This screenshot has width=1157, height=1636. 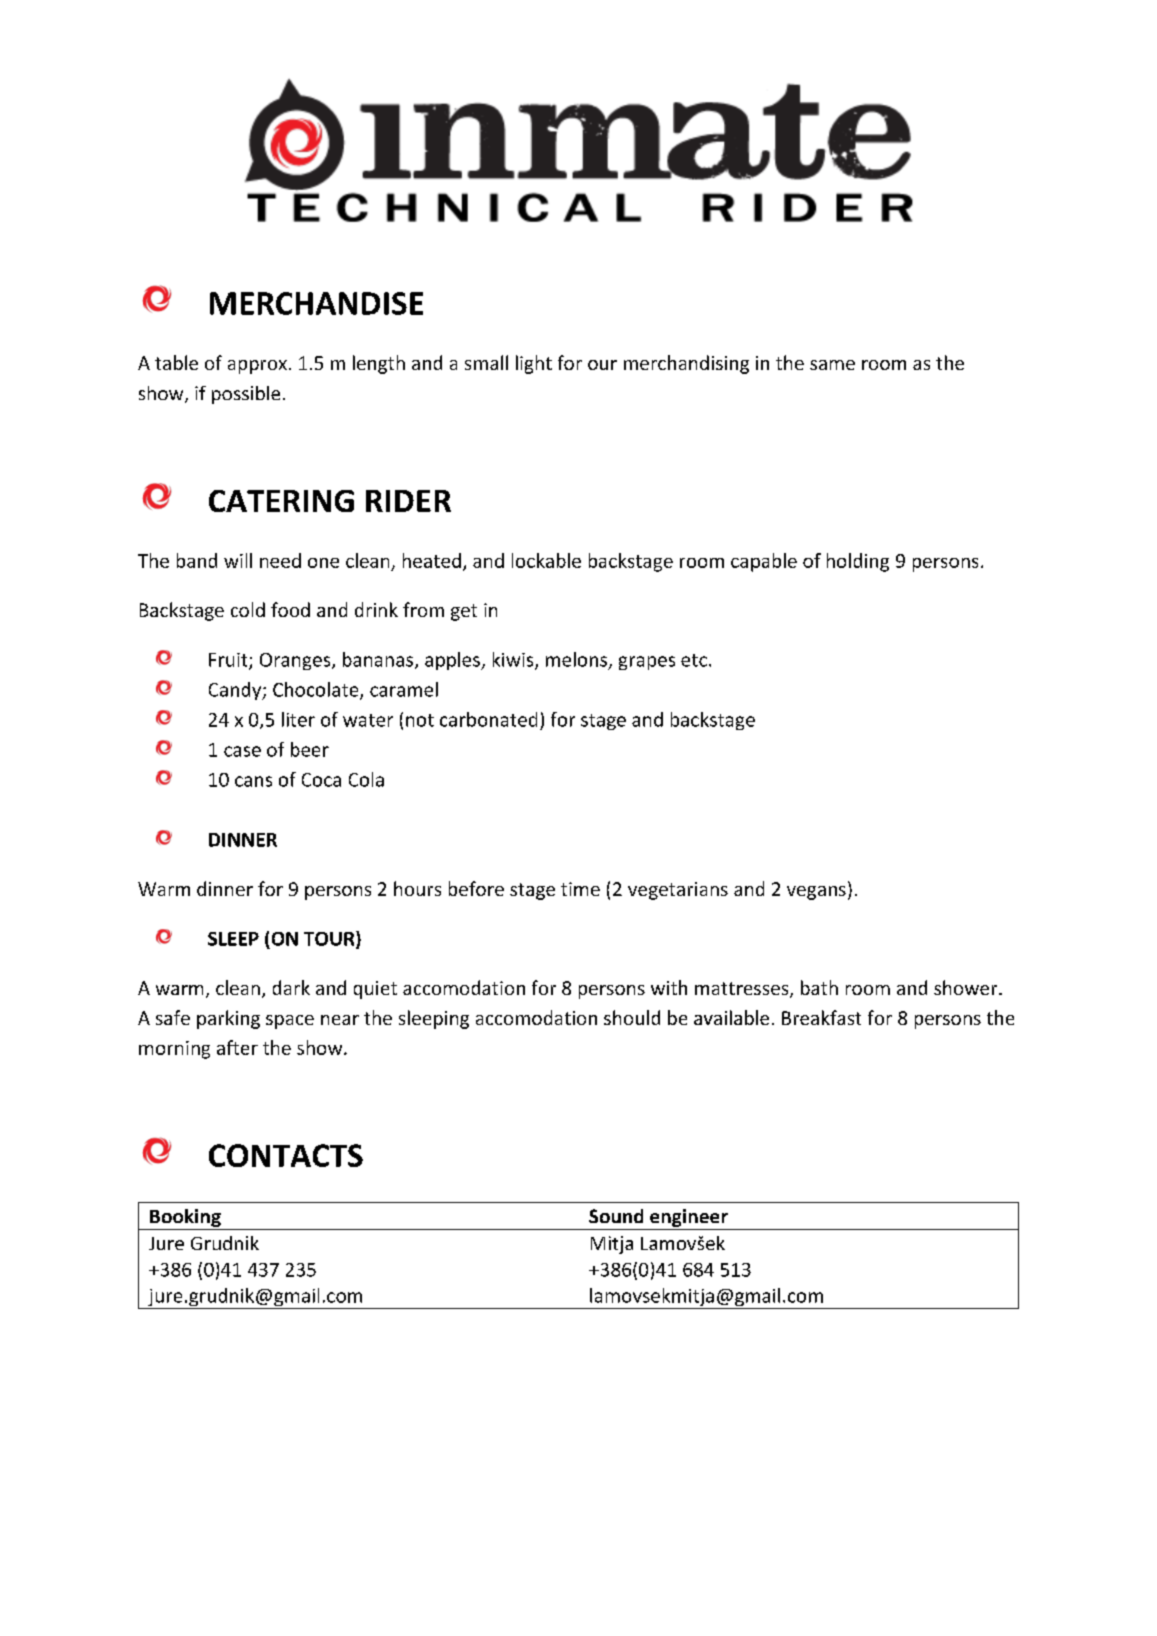 I want to click on Sound, so click(x=616, y=1216).
